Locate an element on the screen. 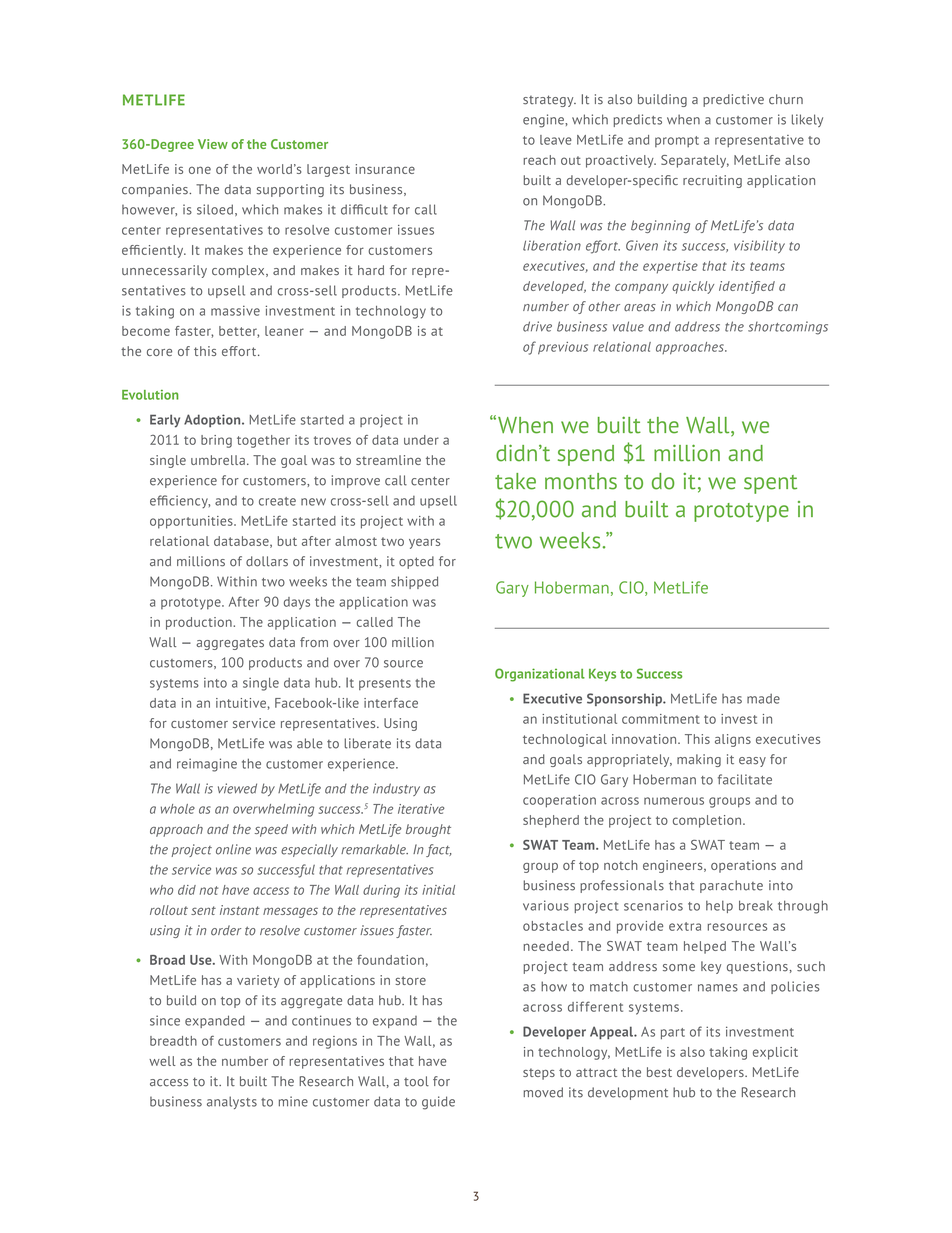  shipped is located at coordinates (414, 582).
